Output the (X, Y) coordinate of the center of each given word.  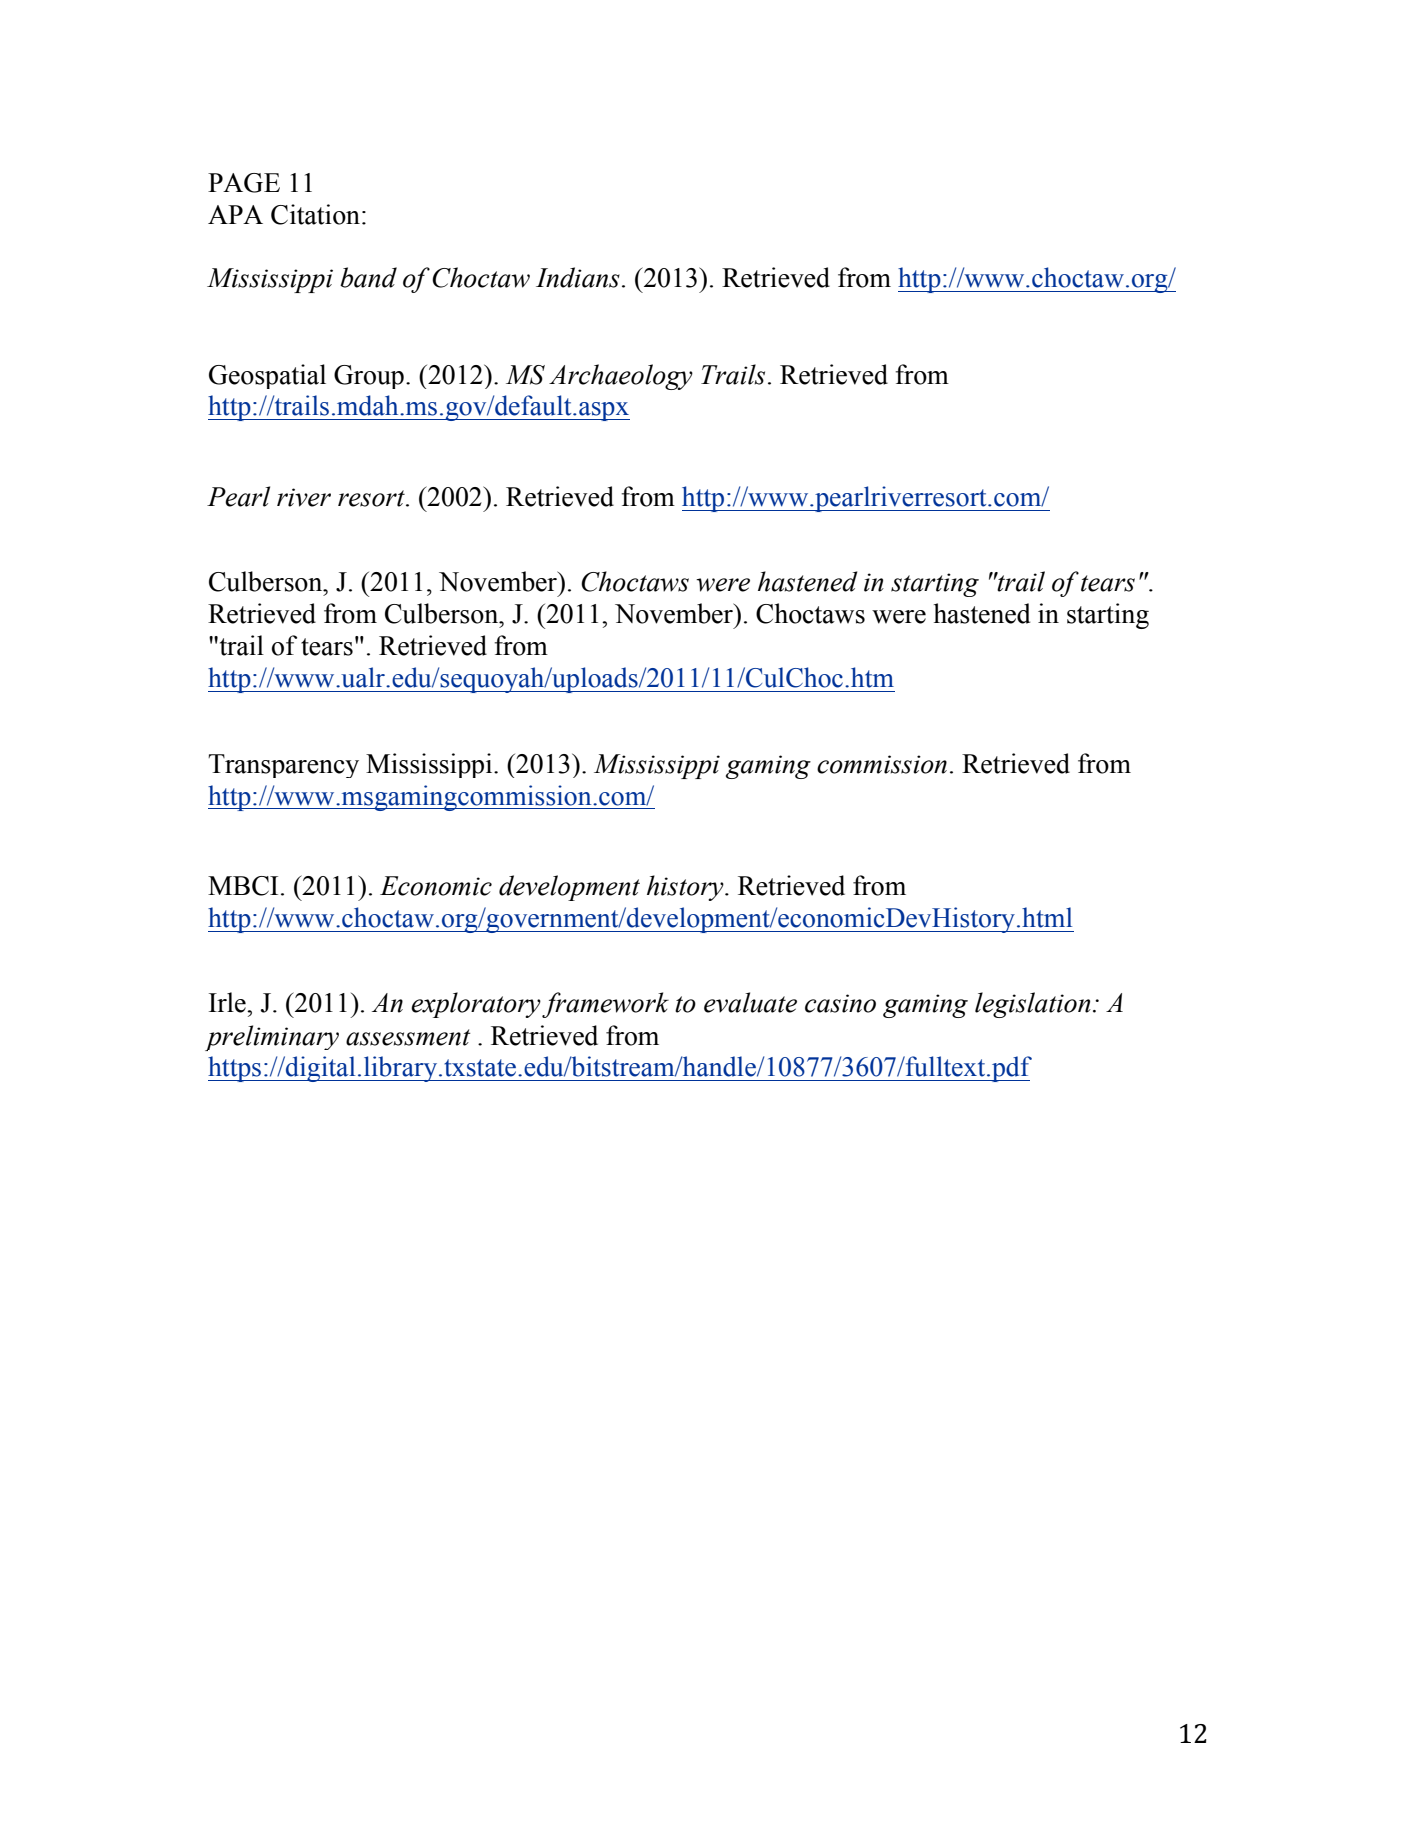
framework (605, 1005)
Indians (578, 277)
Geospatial (267, 376)
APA (235, 214)
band (368, 277)
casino (840, 1003)
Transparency (283, 766)
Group (369, 377)
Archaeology (621, 377)
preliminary (272, 1038)
